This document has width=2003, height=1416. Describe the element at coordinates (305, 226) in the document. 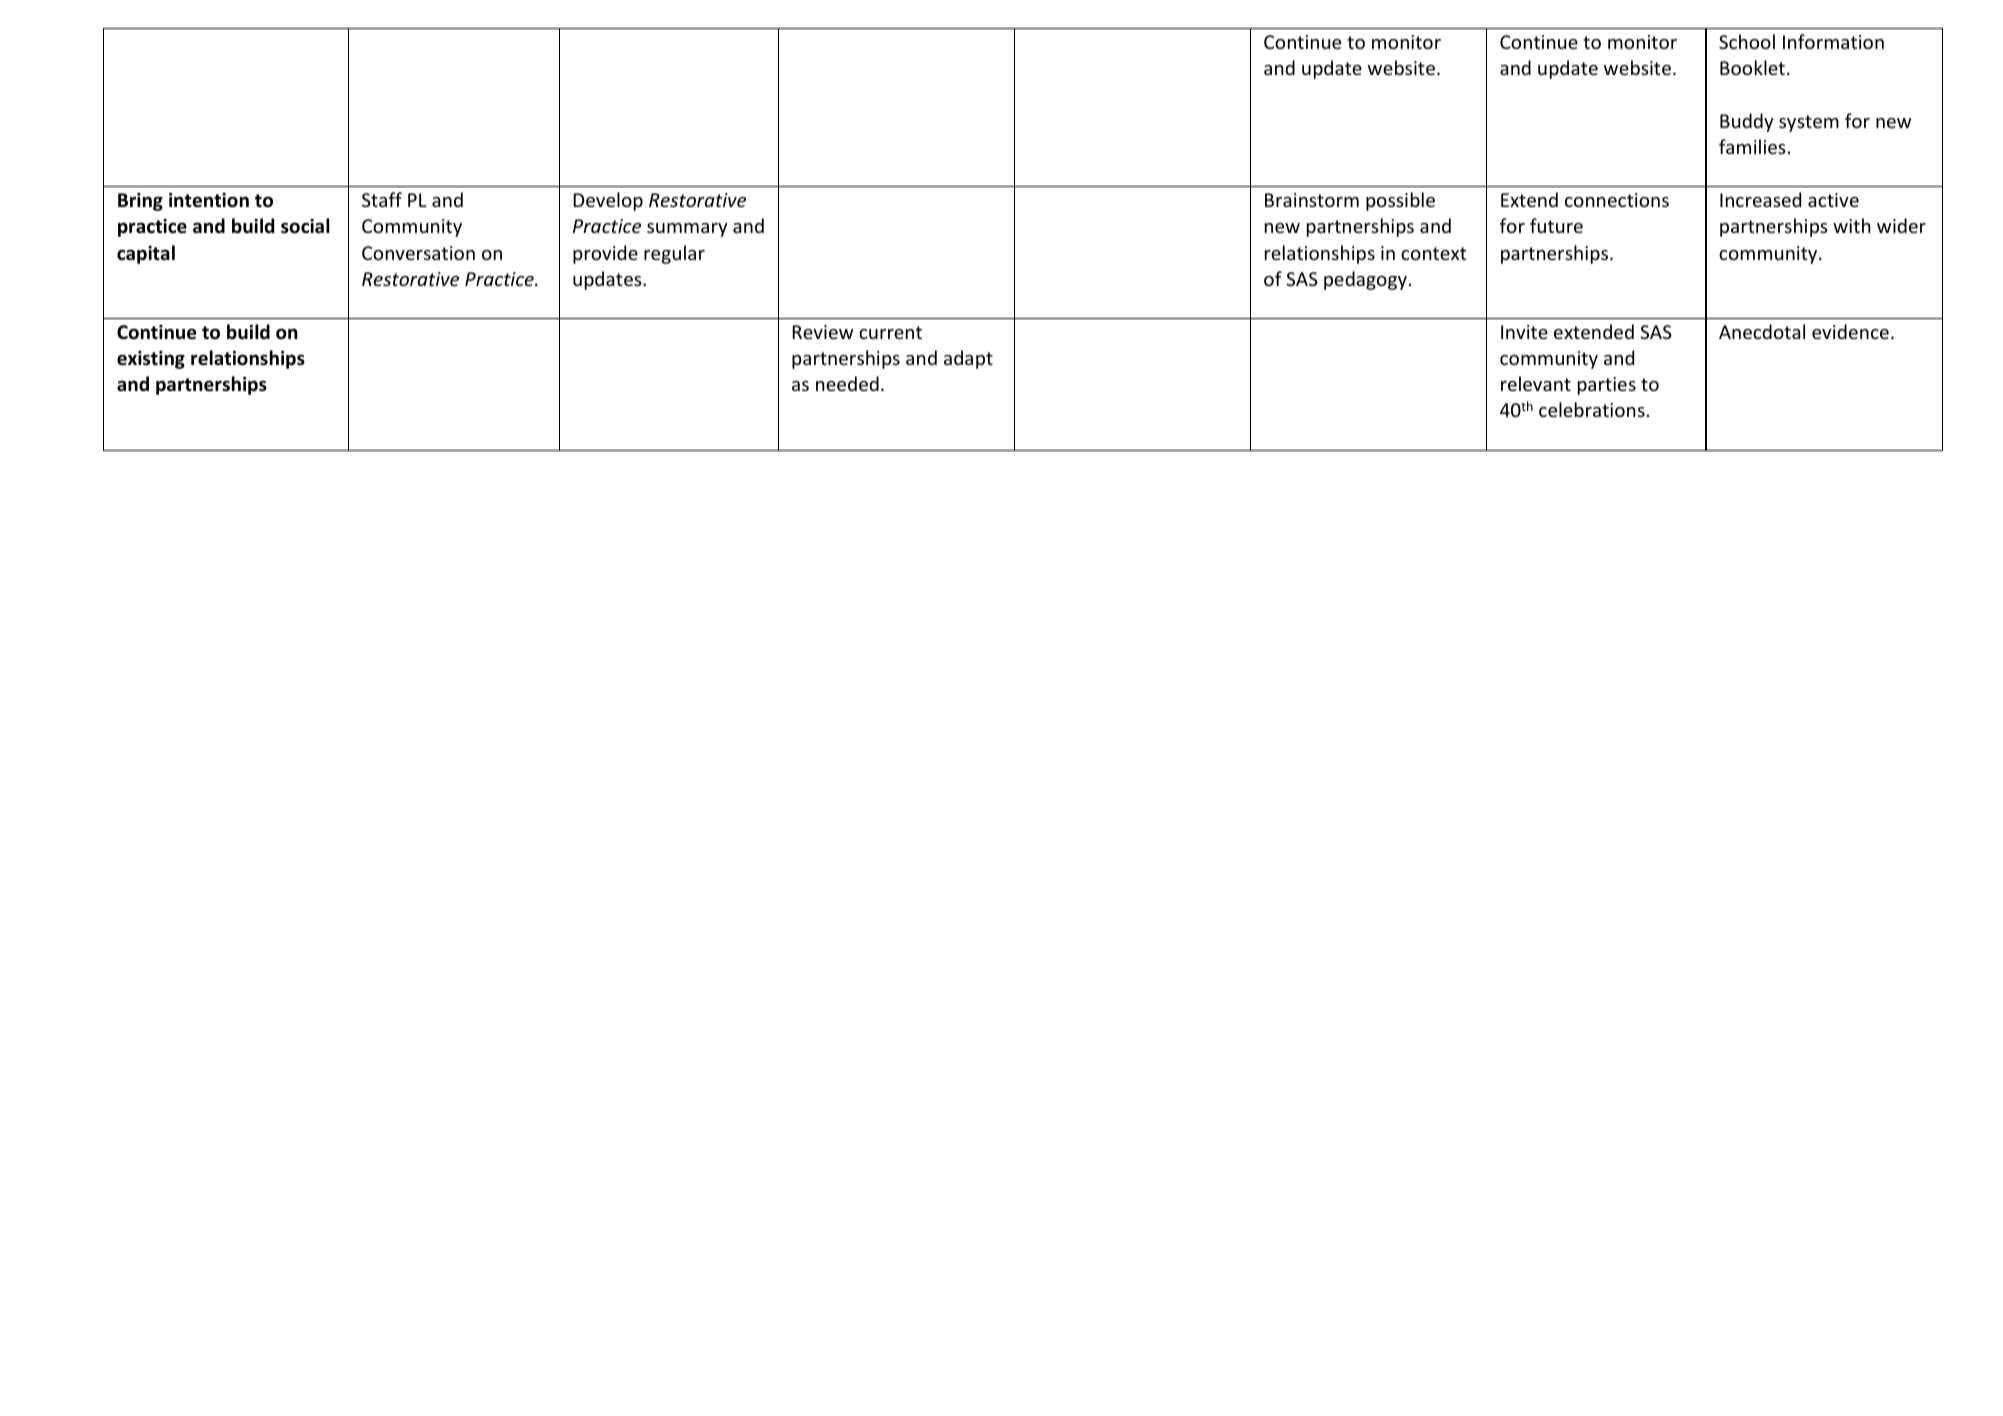

I see `social` at that location.
